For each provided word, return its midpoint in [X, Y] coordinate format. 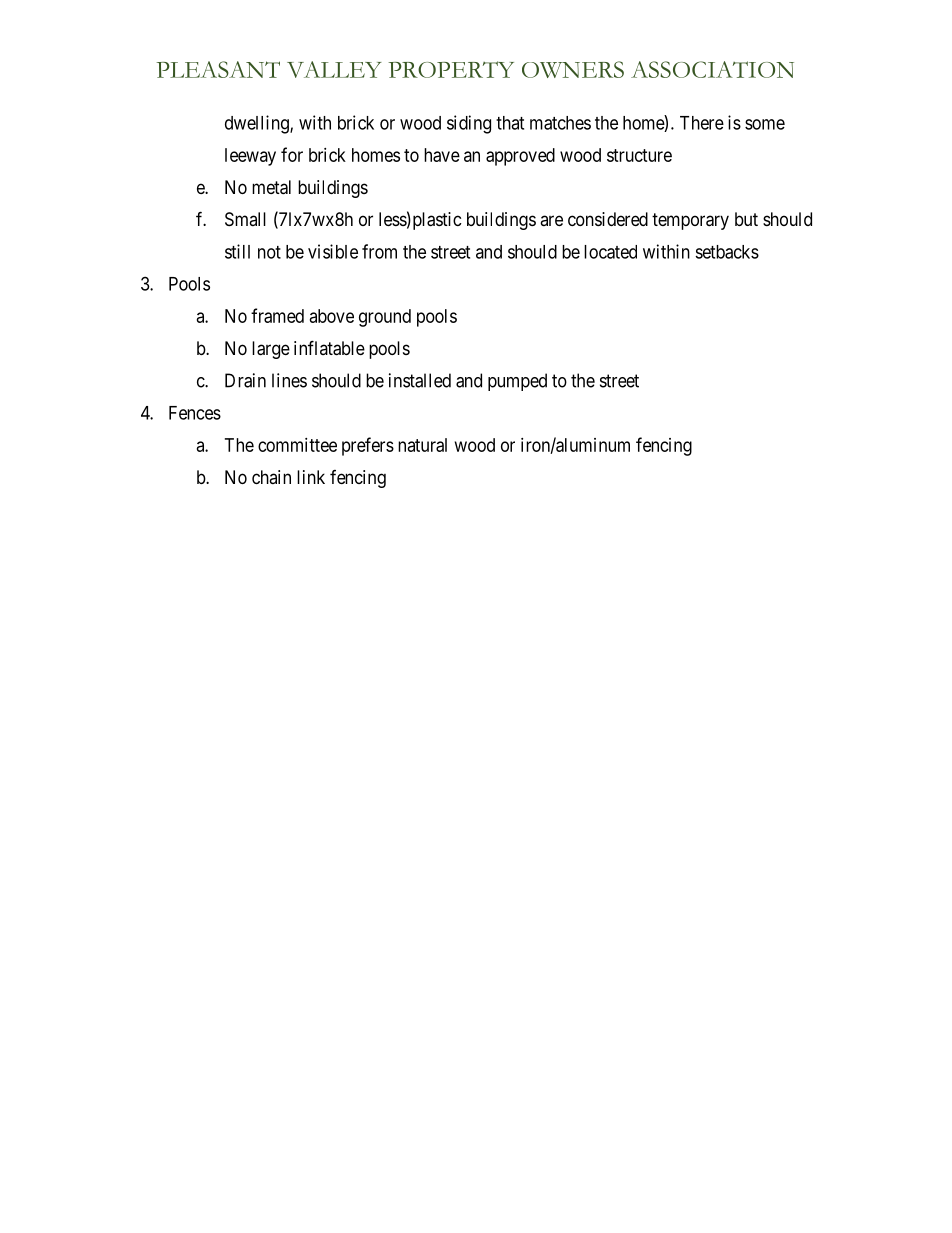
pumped [517, 382]
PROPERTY [451, 69]
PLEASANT [218, 69]
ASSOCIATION [712, 69]
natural [422, 445]
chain [271, 477]
